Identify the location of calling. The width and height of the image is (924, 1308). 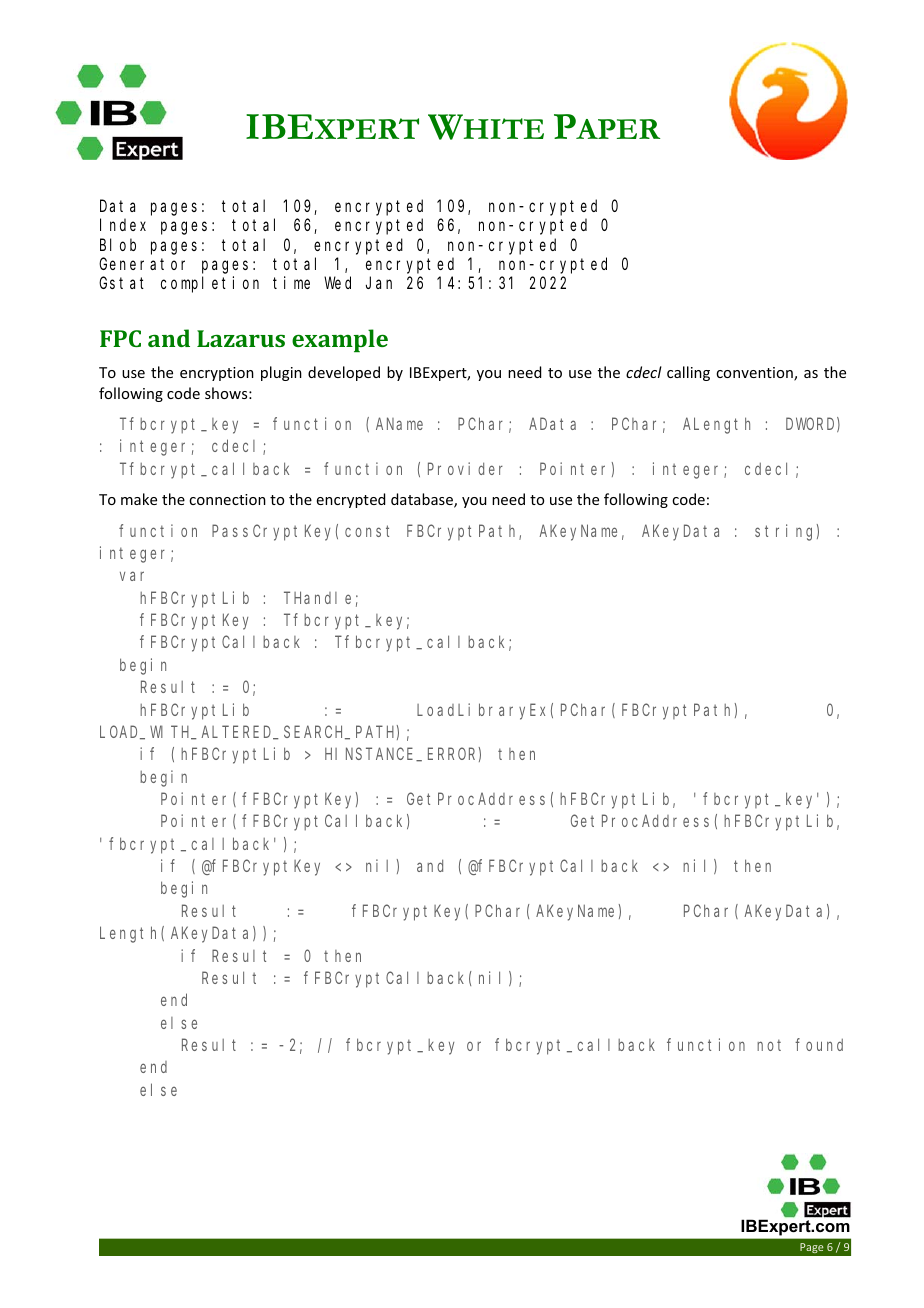
(688, 373).
